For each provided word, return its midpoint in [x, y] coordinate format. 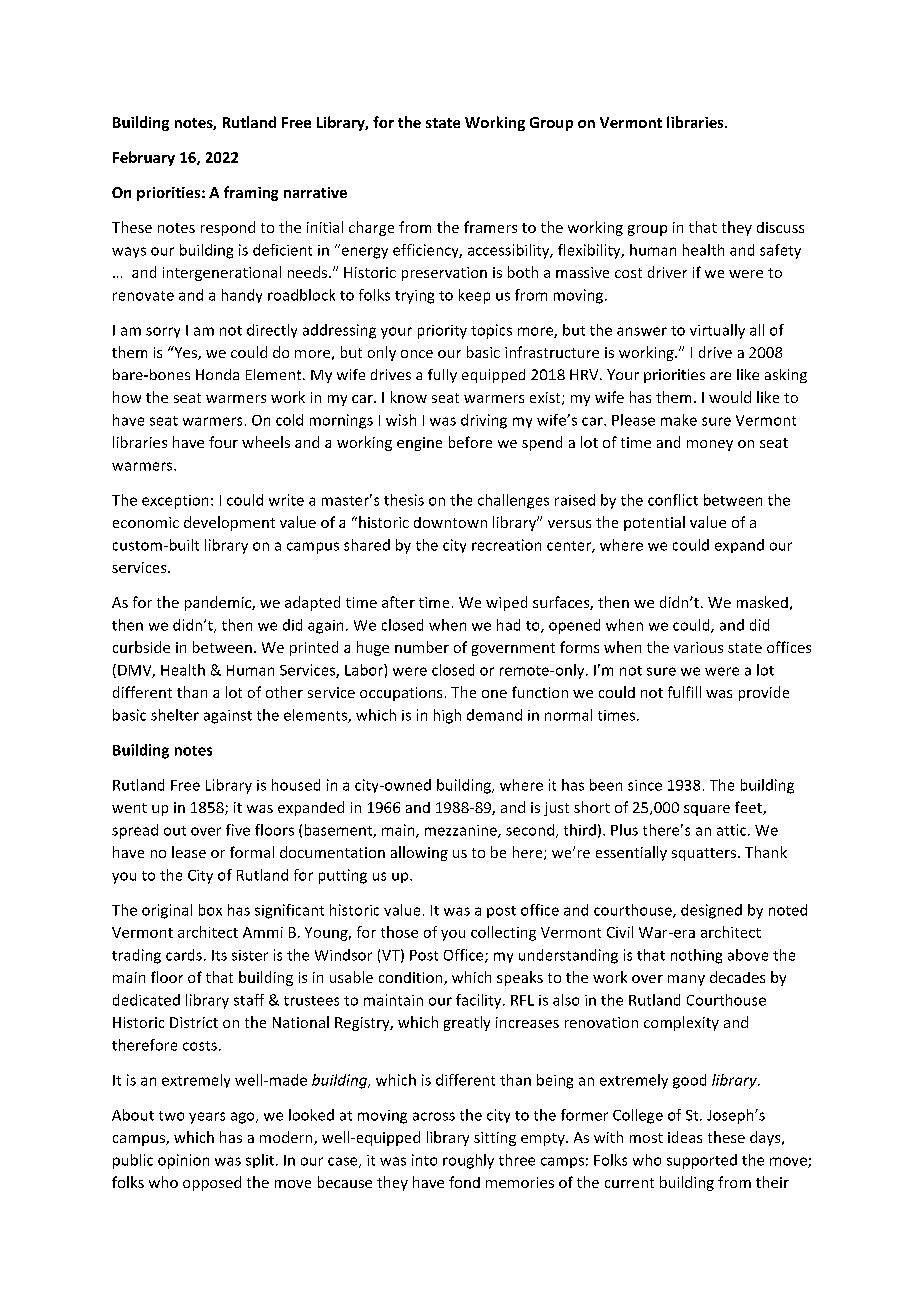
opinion [183, 1161]
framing [251, 193]
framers [490, 227]
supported [702, 1161]
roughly [468, 1161]
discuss [780, 227]
